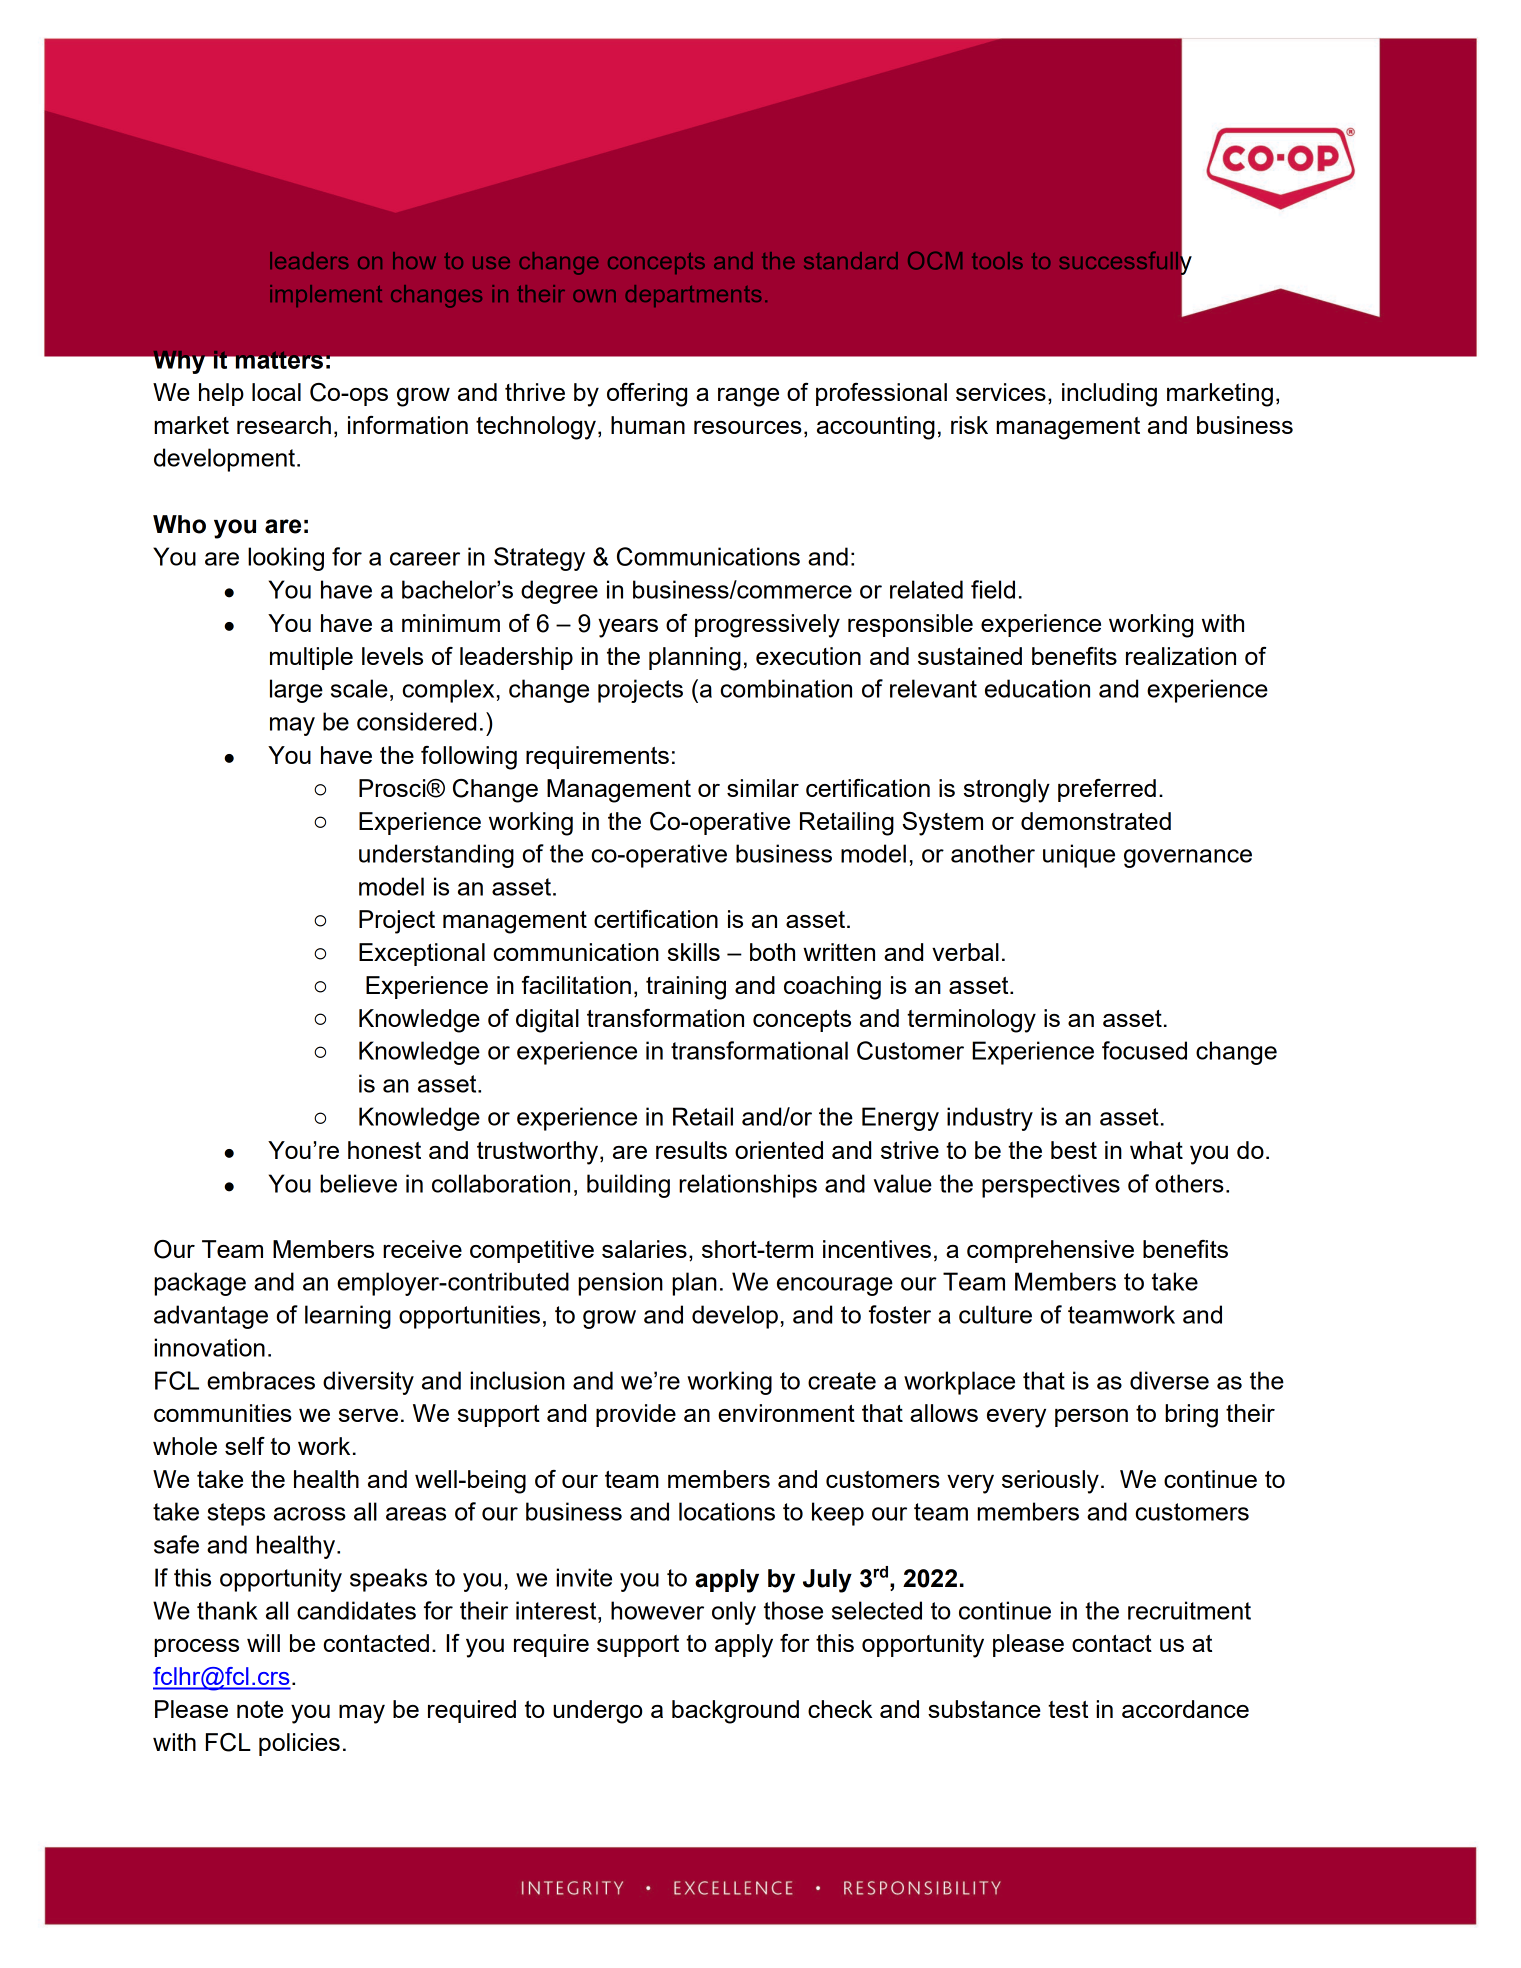 This screenshot has width=1521, height=1968. Describe the element at coordinates (693, 296) in the screenshot. I see `departments` at that location.
